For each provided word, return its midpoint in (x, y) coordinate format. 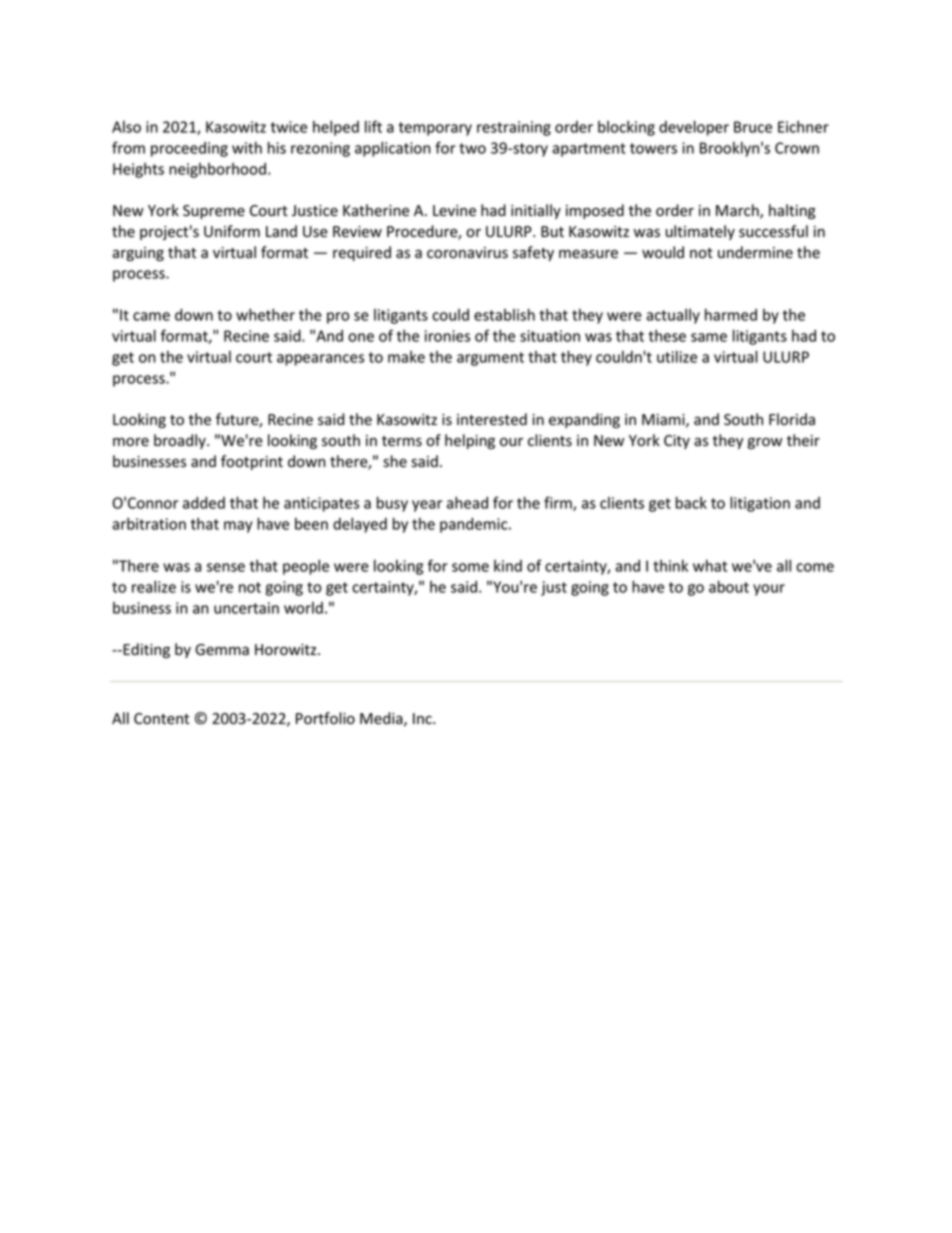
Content (161, 719)
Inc (423, 718)
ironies (447, 336)
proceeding (189, 149)
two (472, 148)
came (151, 316)
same (709, 337)
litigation (760, 504)
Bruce (753, 127)
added (204, 503)
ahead (467, 503)
